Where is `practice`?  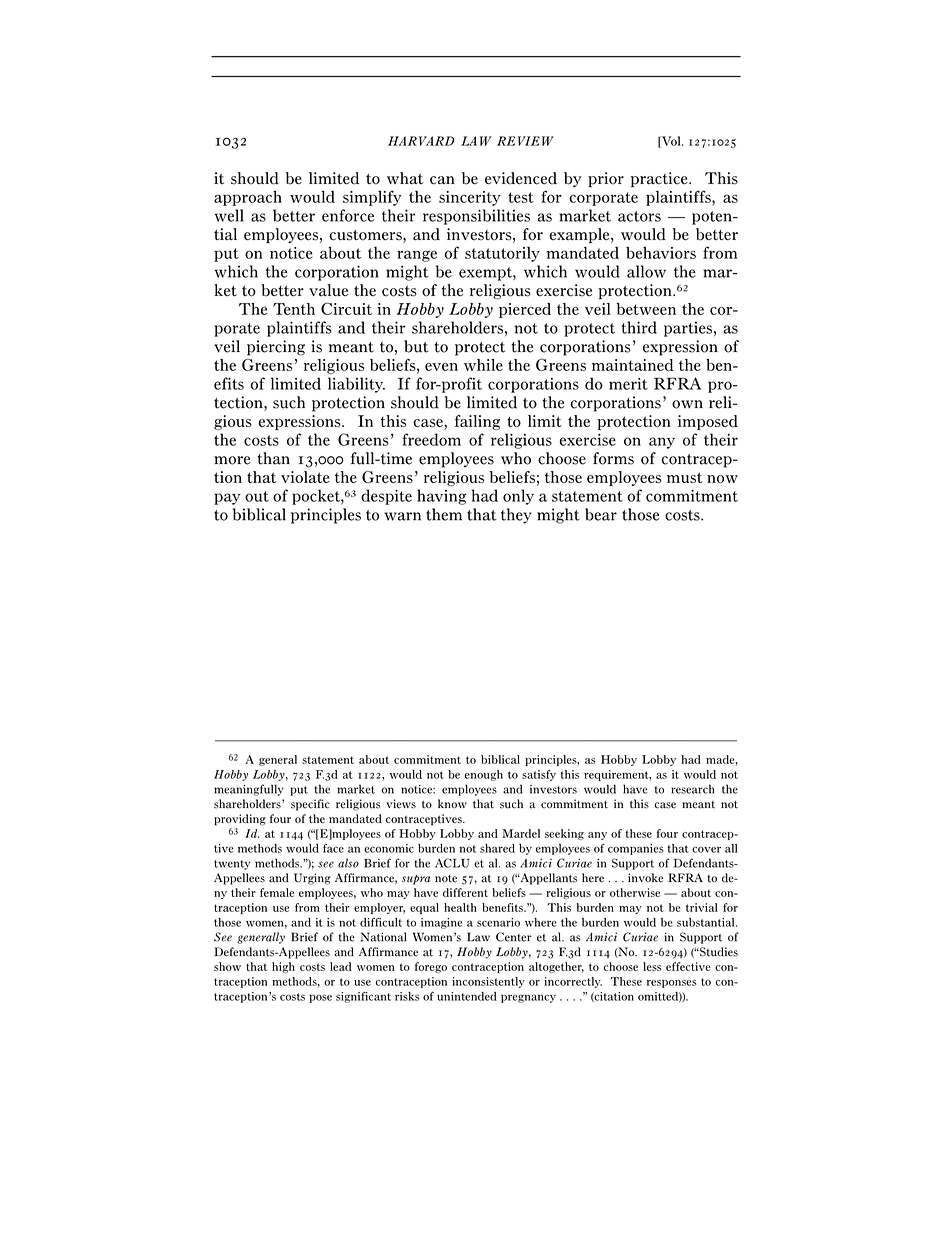
practice is located at coordinates (660, 179).
